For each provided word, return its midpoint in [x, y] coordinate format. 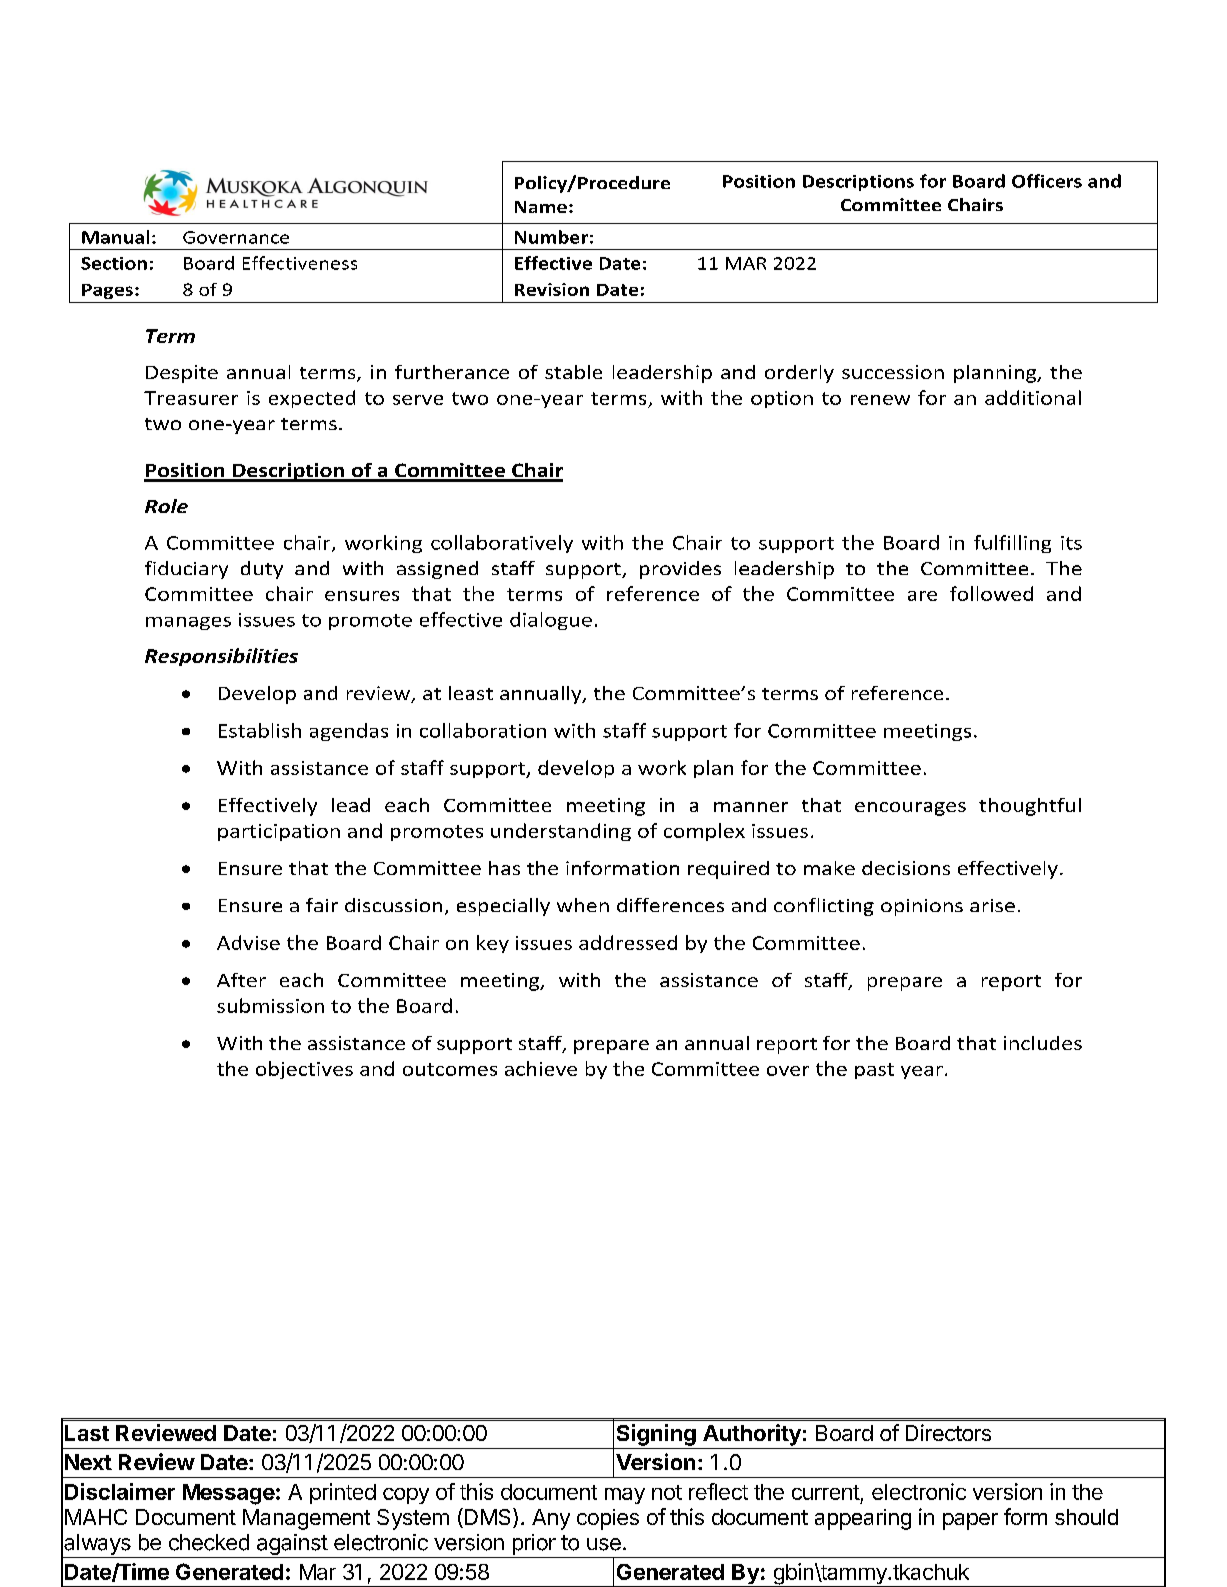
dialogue [551, 621]
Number [551, 237]
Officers [1047, 181]
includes [1043, 1043]
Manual [115, 237]
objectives [304, 1070]
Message [229, 1494]
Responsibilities [221, 657]
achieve [541, 1068]
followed [991, 593]
